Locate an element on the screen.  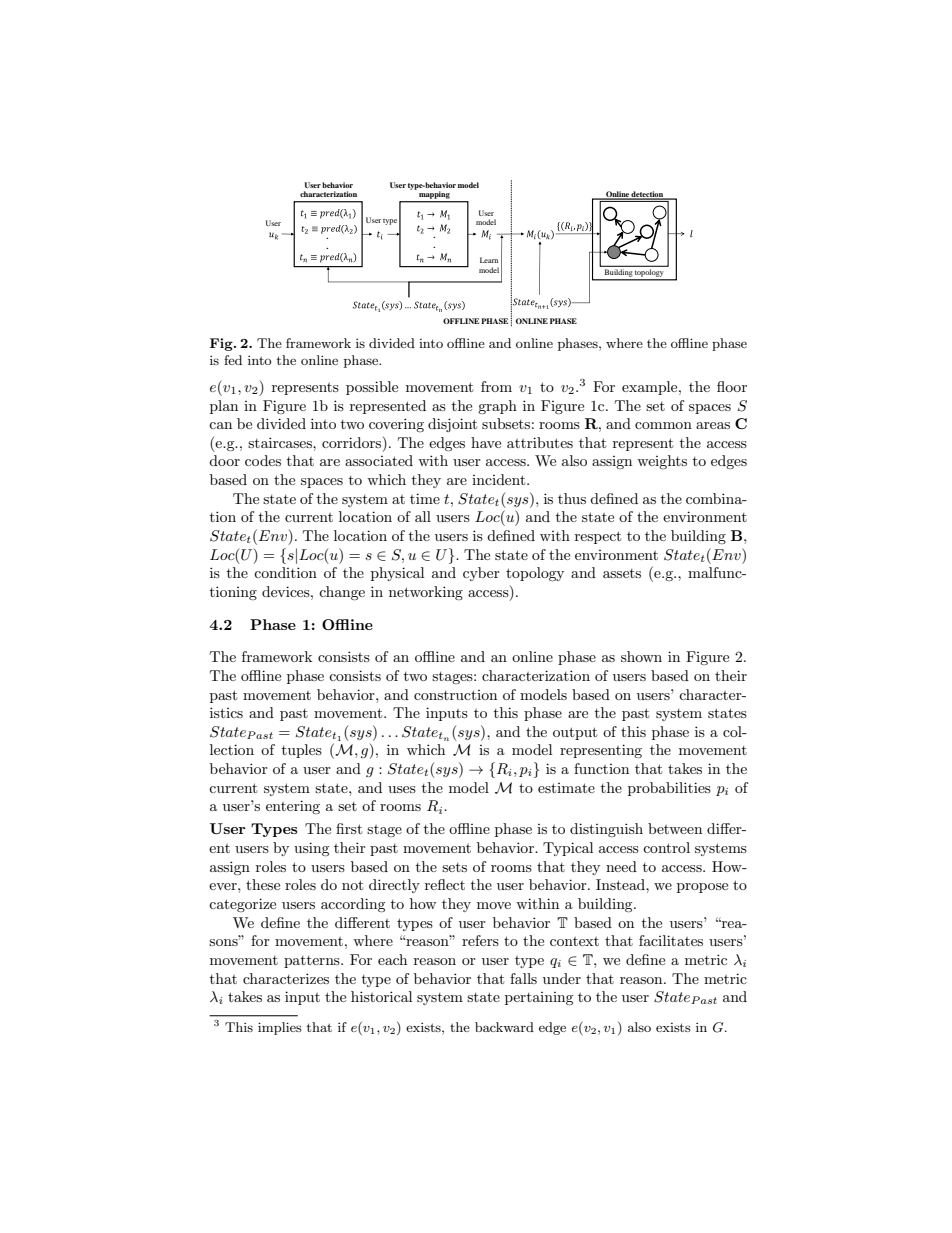
floor is located at coordinates (732, 386).
